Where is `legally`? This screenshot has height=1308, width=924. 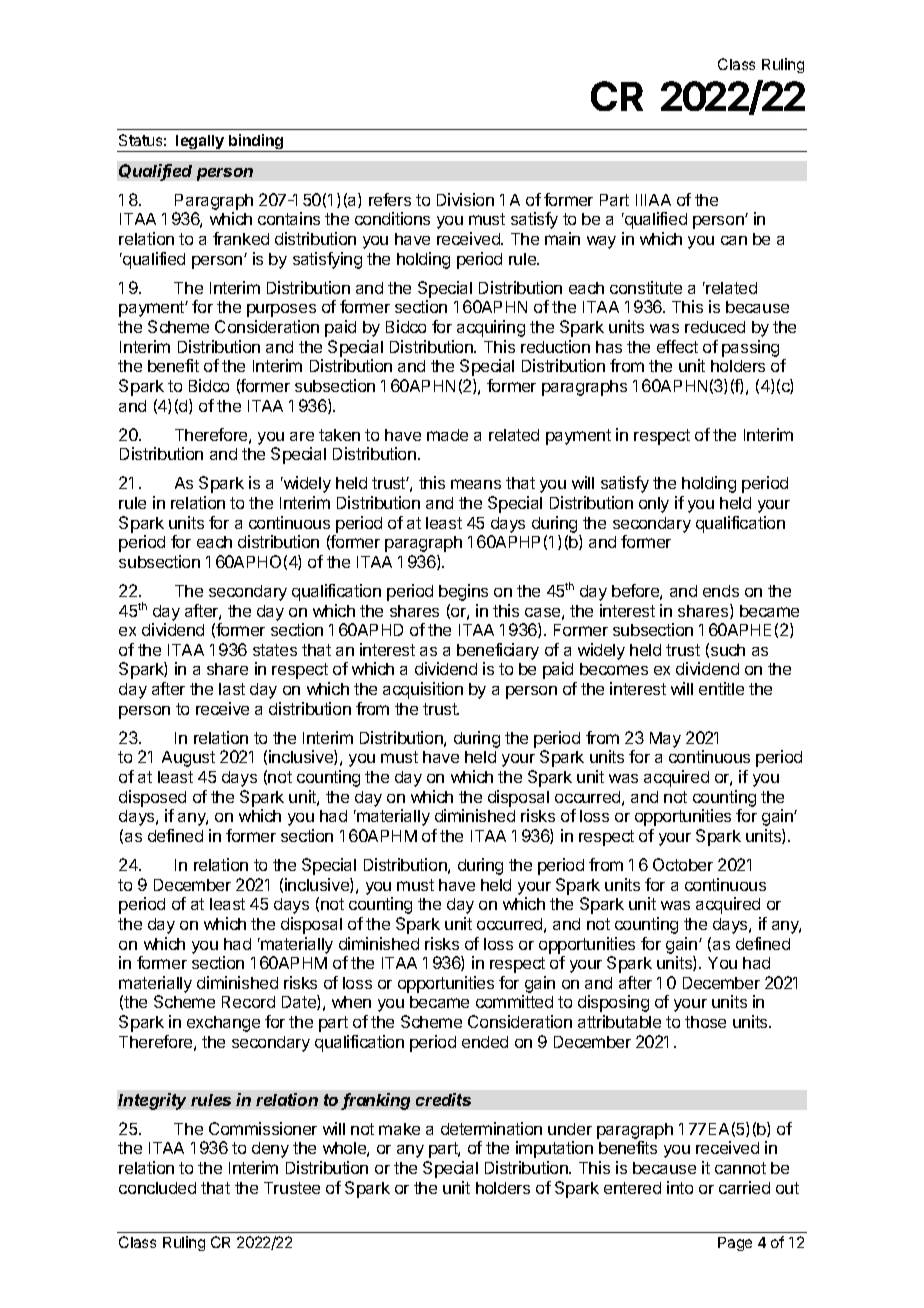 legally is located at coordinates (200, 143).
